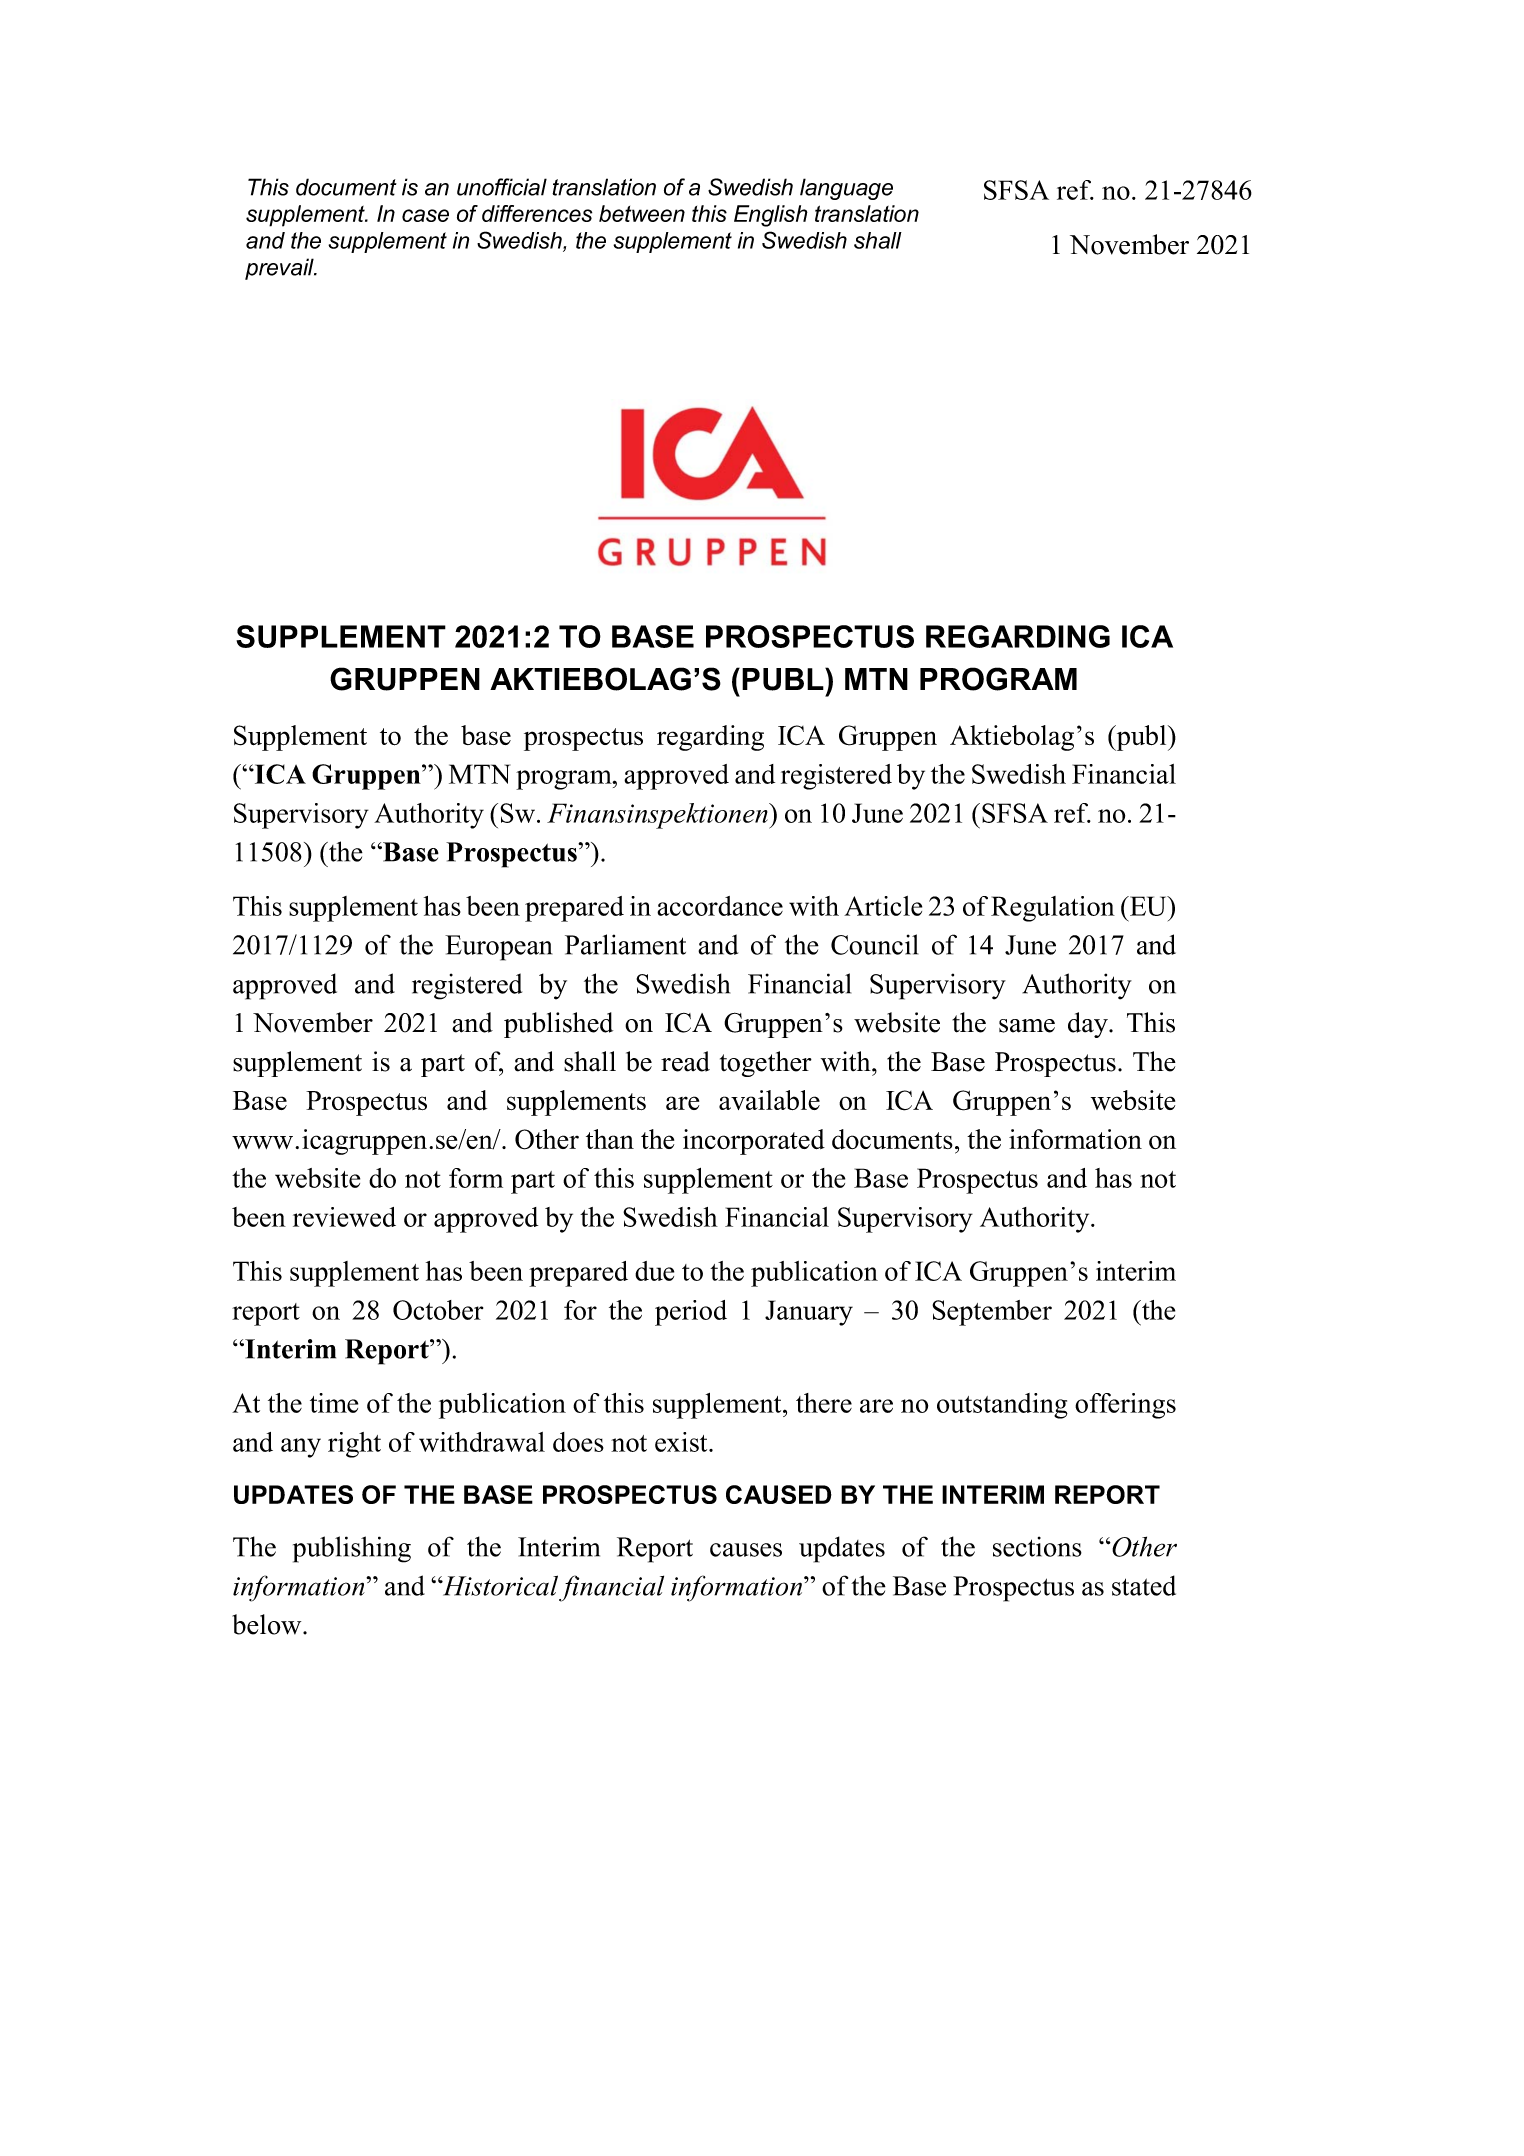 This page has height=2156, width=1524. What do you see at coordinates (344, 1217) in the page?
I see `reviewed` at bounding box center [344, 1217].
